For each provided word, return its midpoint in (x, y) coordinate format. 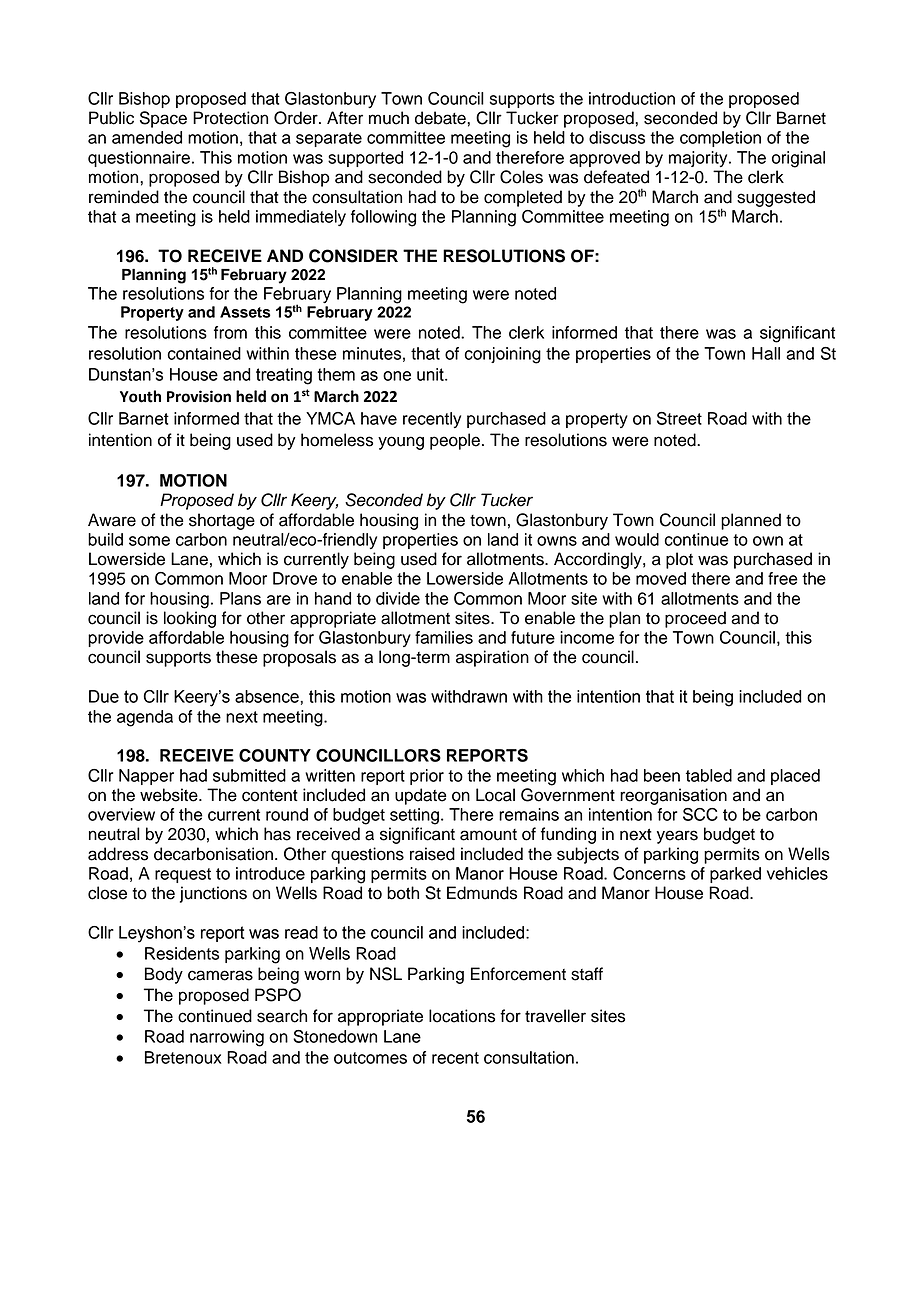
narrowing (227, 1038)
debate (441, 118)
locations (462, 1016)
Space (163, 119)
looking (190, 619)
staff (587, 974)
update (421, 796)
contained (204, 353)
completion (720, 139)
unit (431, 374)
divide (398, 598)
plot (679, 560)
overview (121, 814)
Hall (766, 353)
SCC (700, 814)
